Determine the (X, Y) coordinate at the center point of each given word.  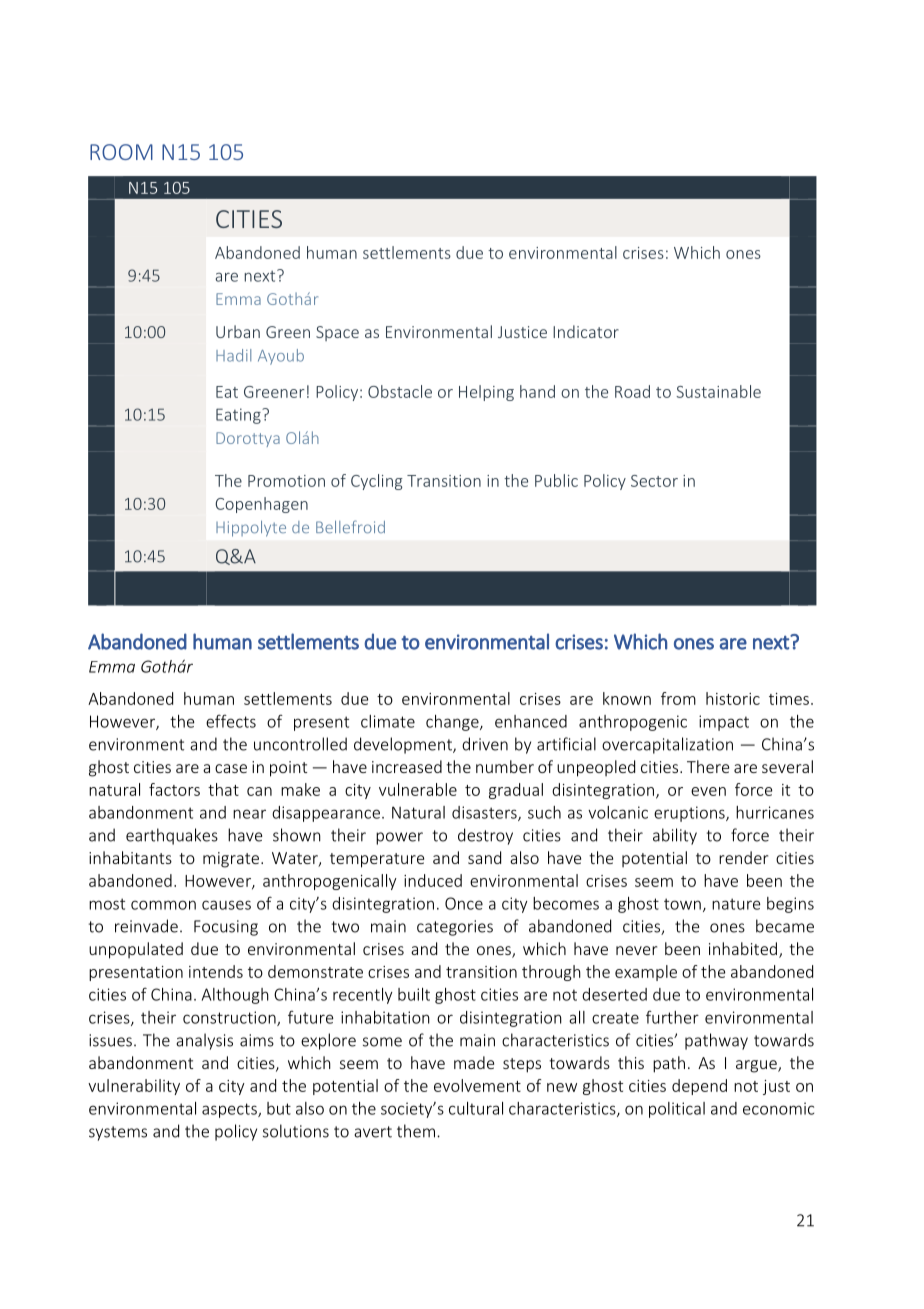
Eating (239, 416)
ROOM (121, 152)
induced (433, 880)
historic (733, 698)
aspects (230, 1110)
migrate (232, 860)
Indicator (586, 331)
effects (231, 721)
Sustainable (718, 391)
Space (337, 333)
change (453, 723)
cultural (476, 1108)
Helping (486, 393)
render (743, 857)
